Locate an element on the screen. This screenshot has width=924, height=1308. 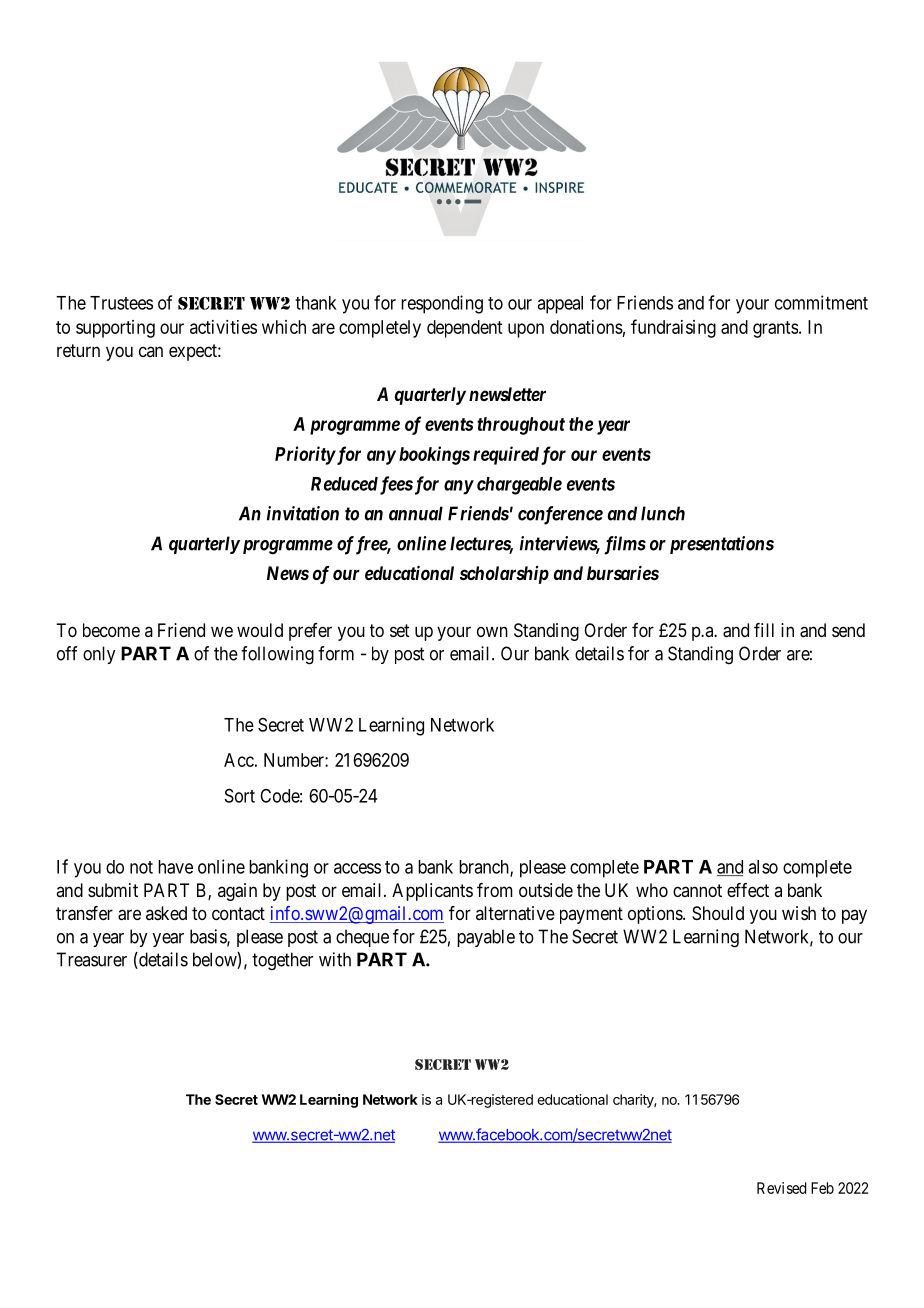
fill is located at coordinates (764, 630).
